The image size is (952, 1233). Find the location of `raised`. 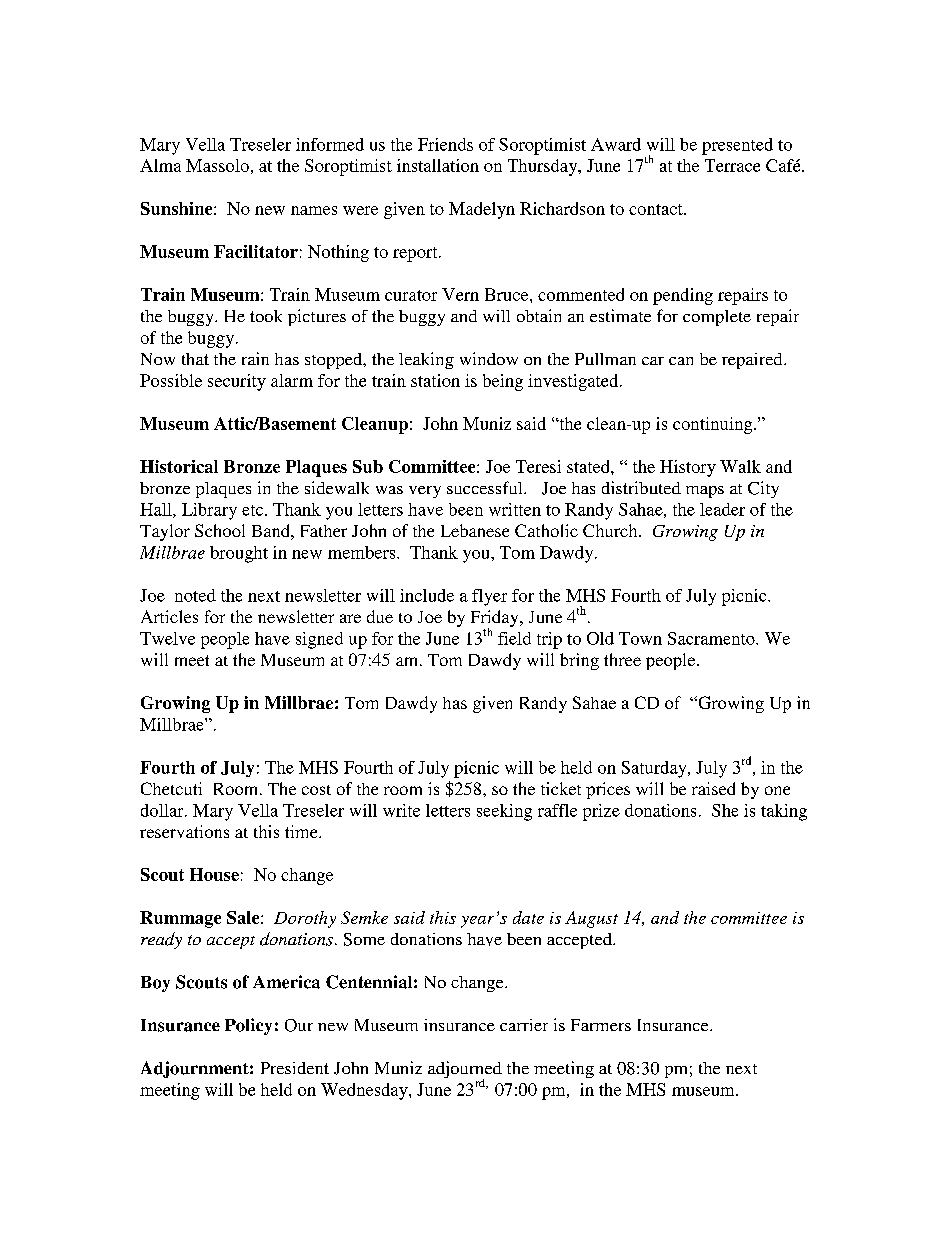

raised is located at coordinates (713, 788).
